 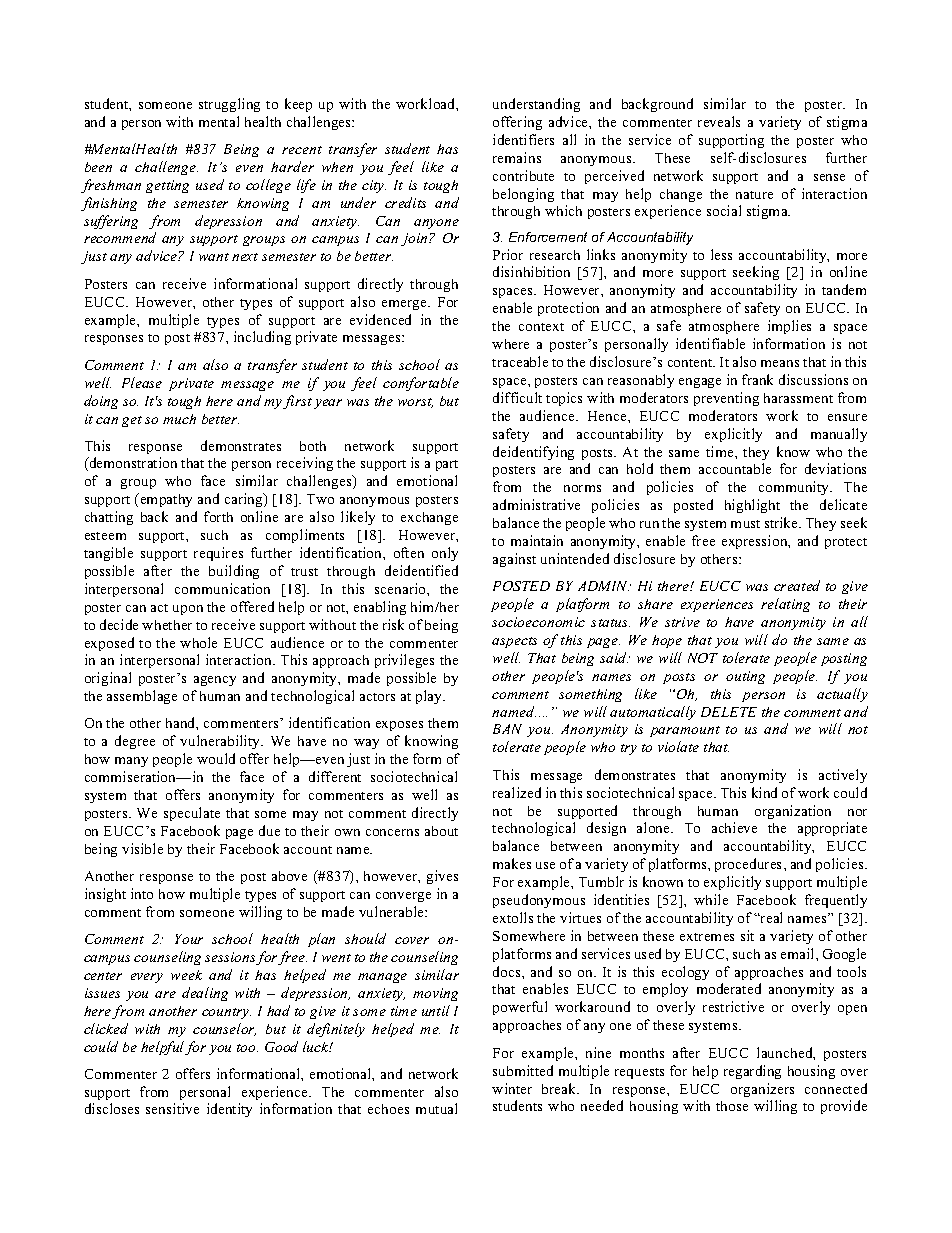 I want to click on aspects, so click(x=514, y=642).
